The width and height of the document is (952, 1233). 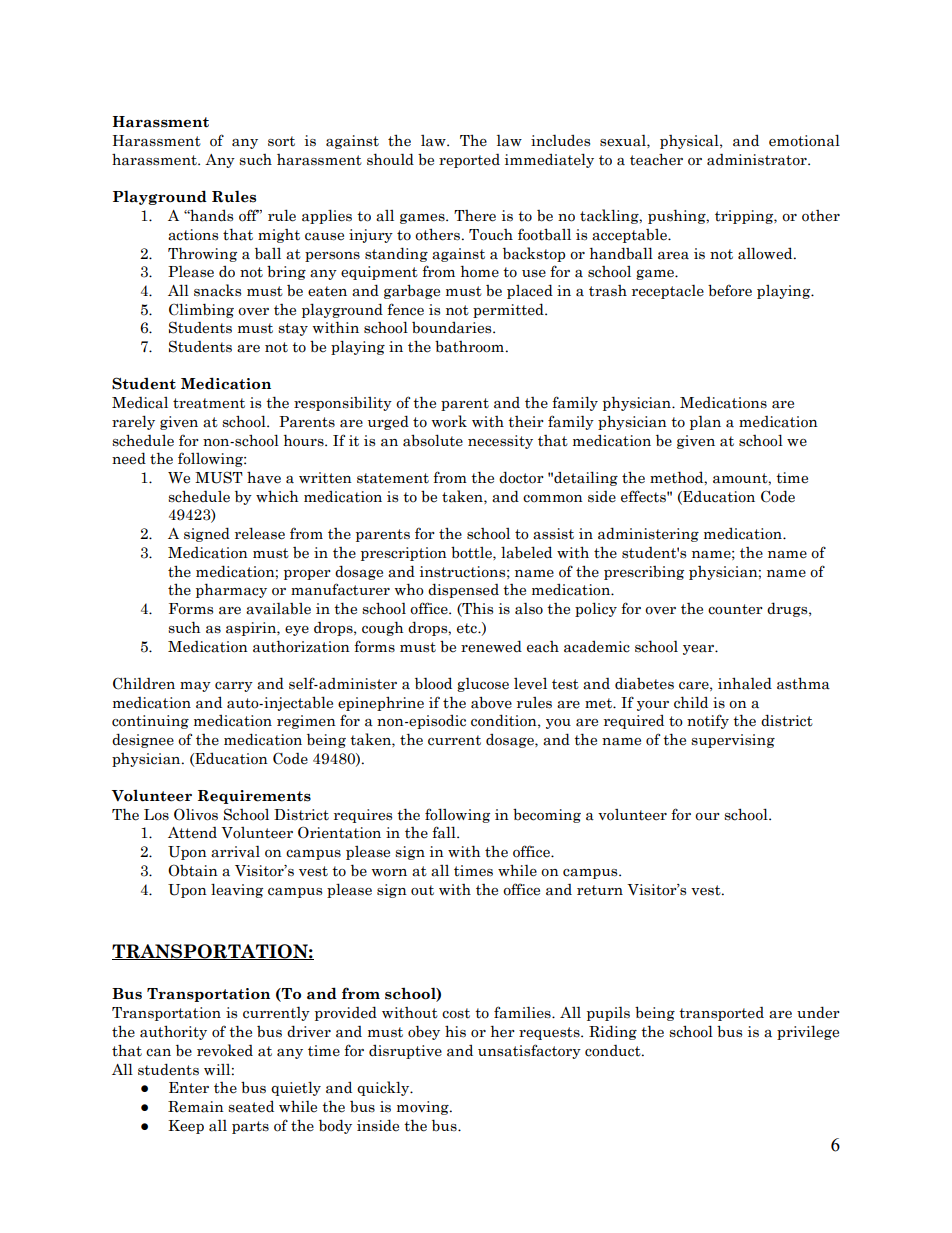 I want to click on reported, so click(x=469, y=161).
